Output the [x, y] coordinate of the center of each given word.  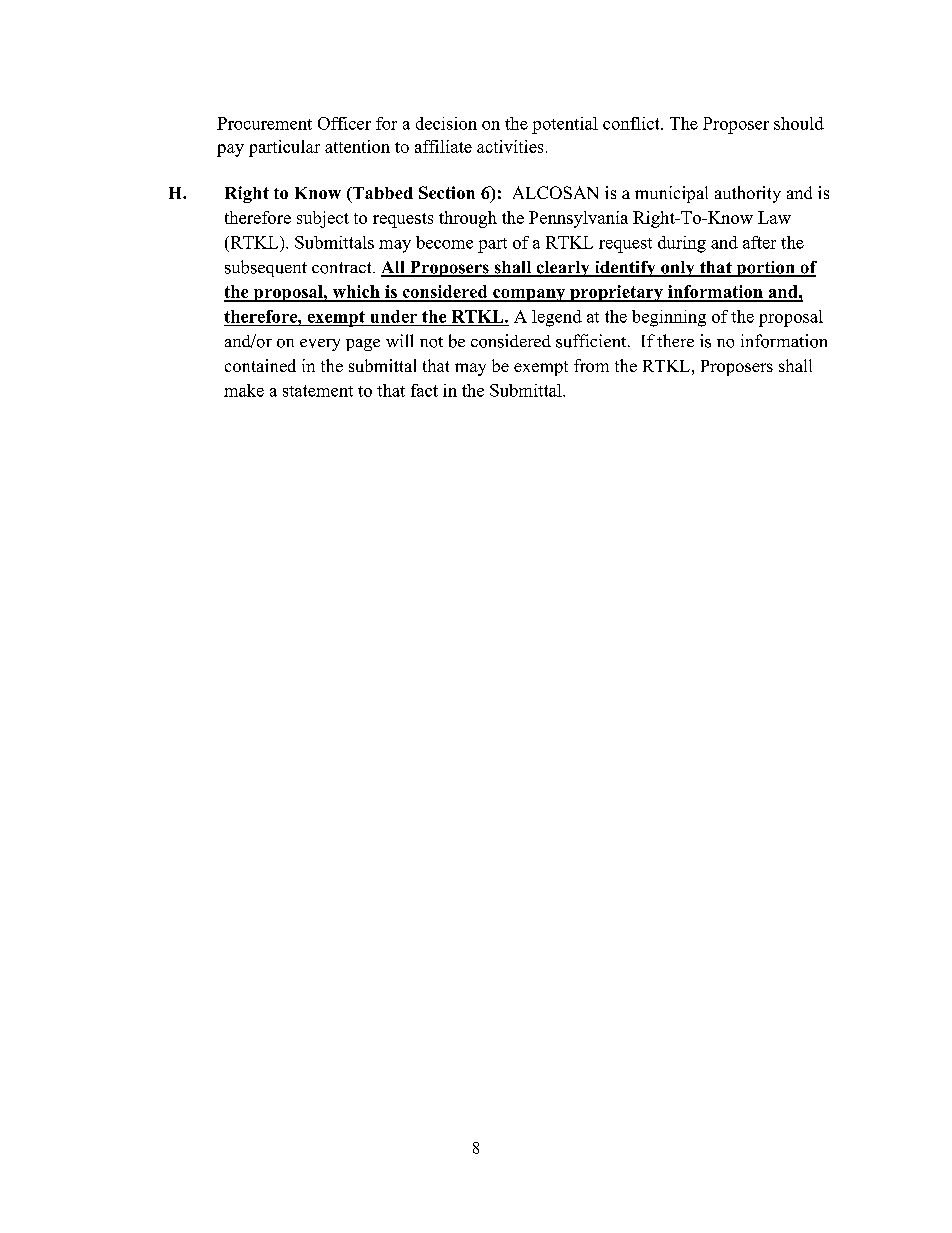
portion [765, 269]
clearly [563, 269]
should [799, 123]
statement [318, 391]
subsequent [266, 268]
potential [565, 125]
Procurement [264, 123]
